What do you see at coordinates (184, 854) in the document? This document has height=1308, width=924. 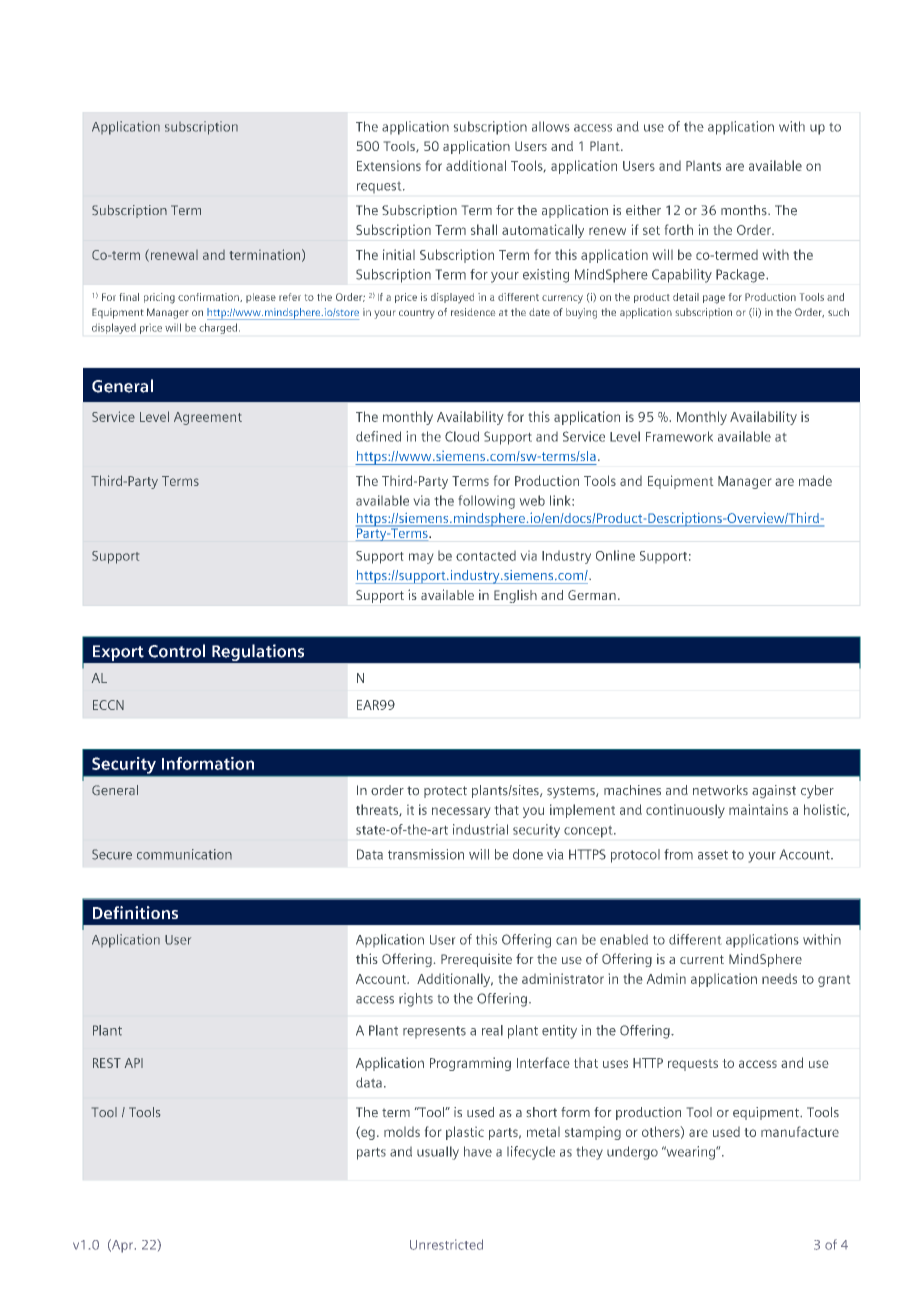 I see `communication` at bounding box center [184, 854].
